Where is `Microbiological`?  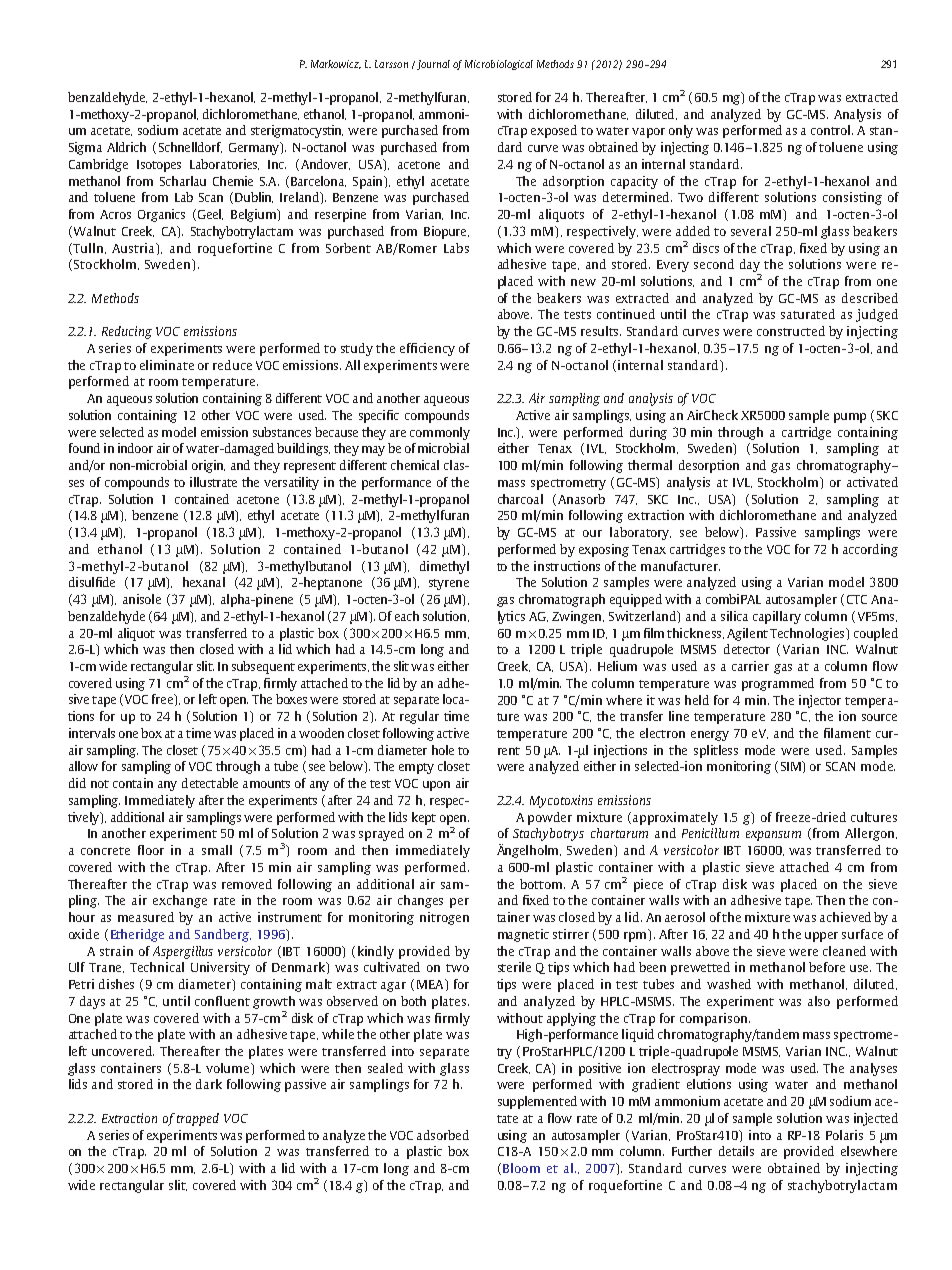
Microbiological is located at coordinates (499, 65).
